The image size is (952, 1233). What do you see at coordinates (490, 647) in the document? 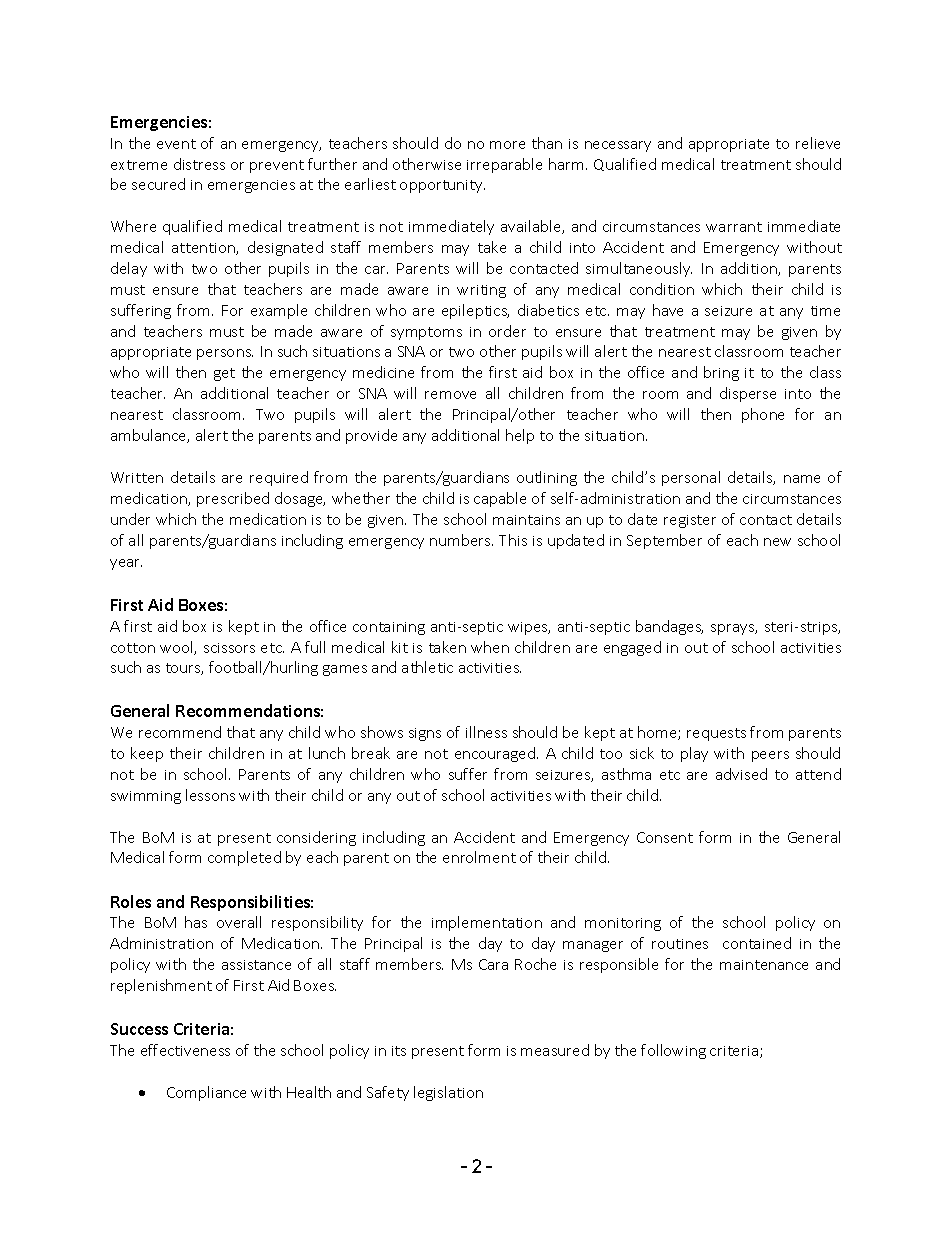
I see `when` at bounding box center [490, 647].
